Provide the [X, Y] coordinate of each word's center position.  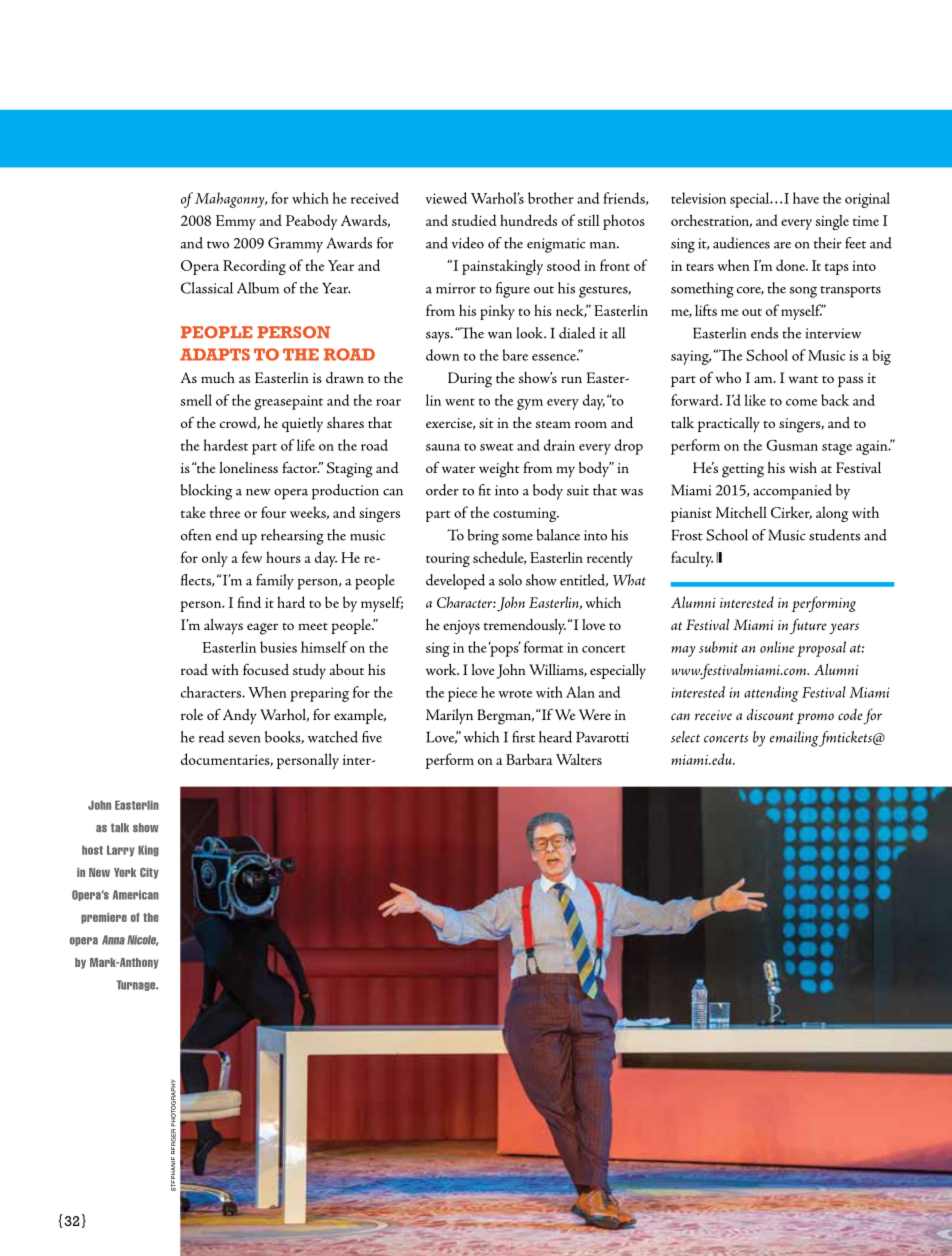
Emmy [236, 222]
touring [448, 560]
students [834, 535]
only [215, 559]
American [136, 895]
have [806, 198]
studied [474, 220]
